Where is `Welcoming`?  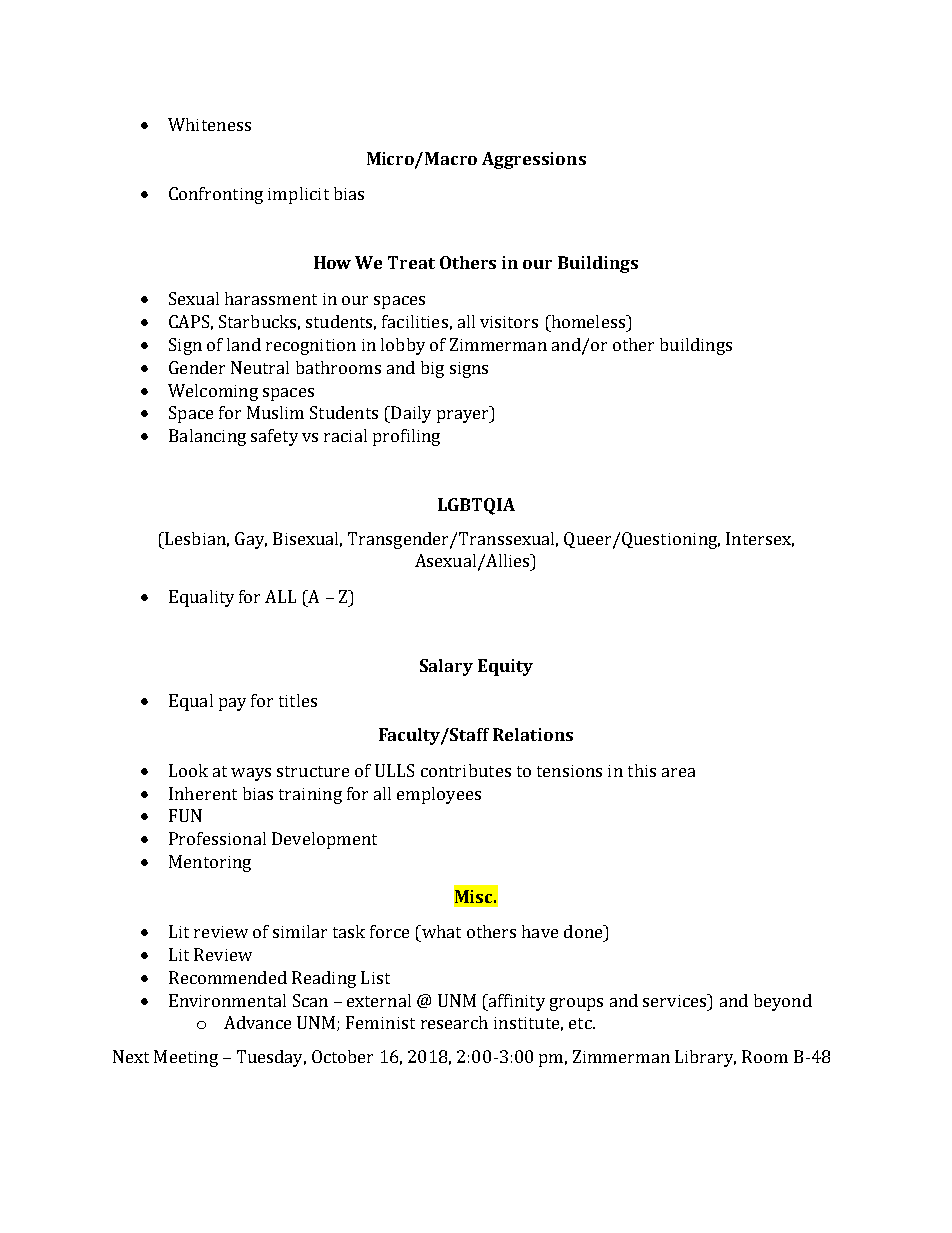
Welcoming is located at coordinates (213, 392).
